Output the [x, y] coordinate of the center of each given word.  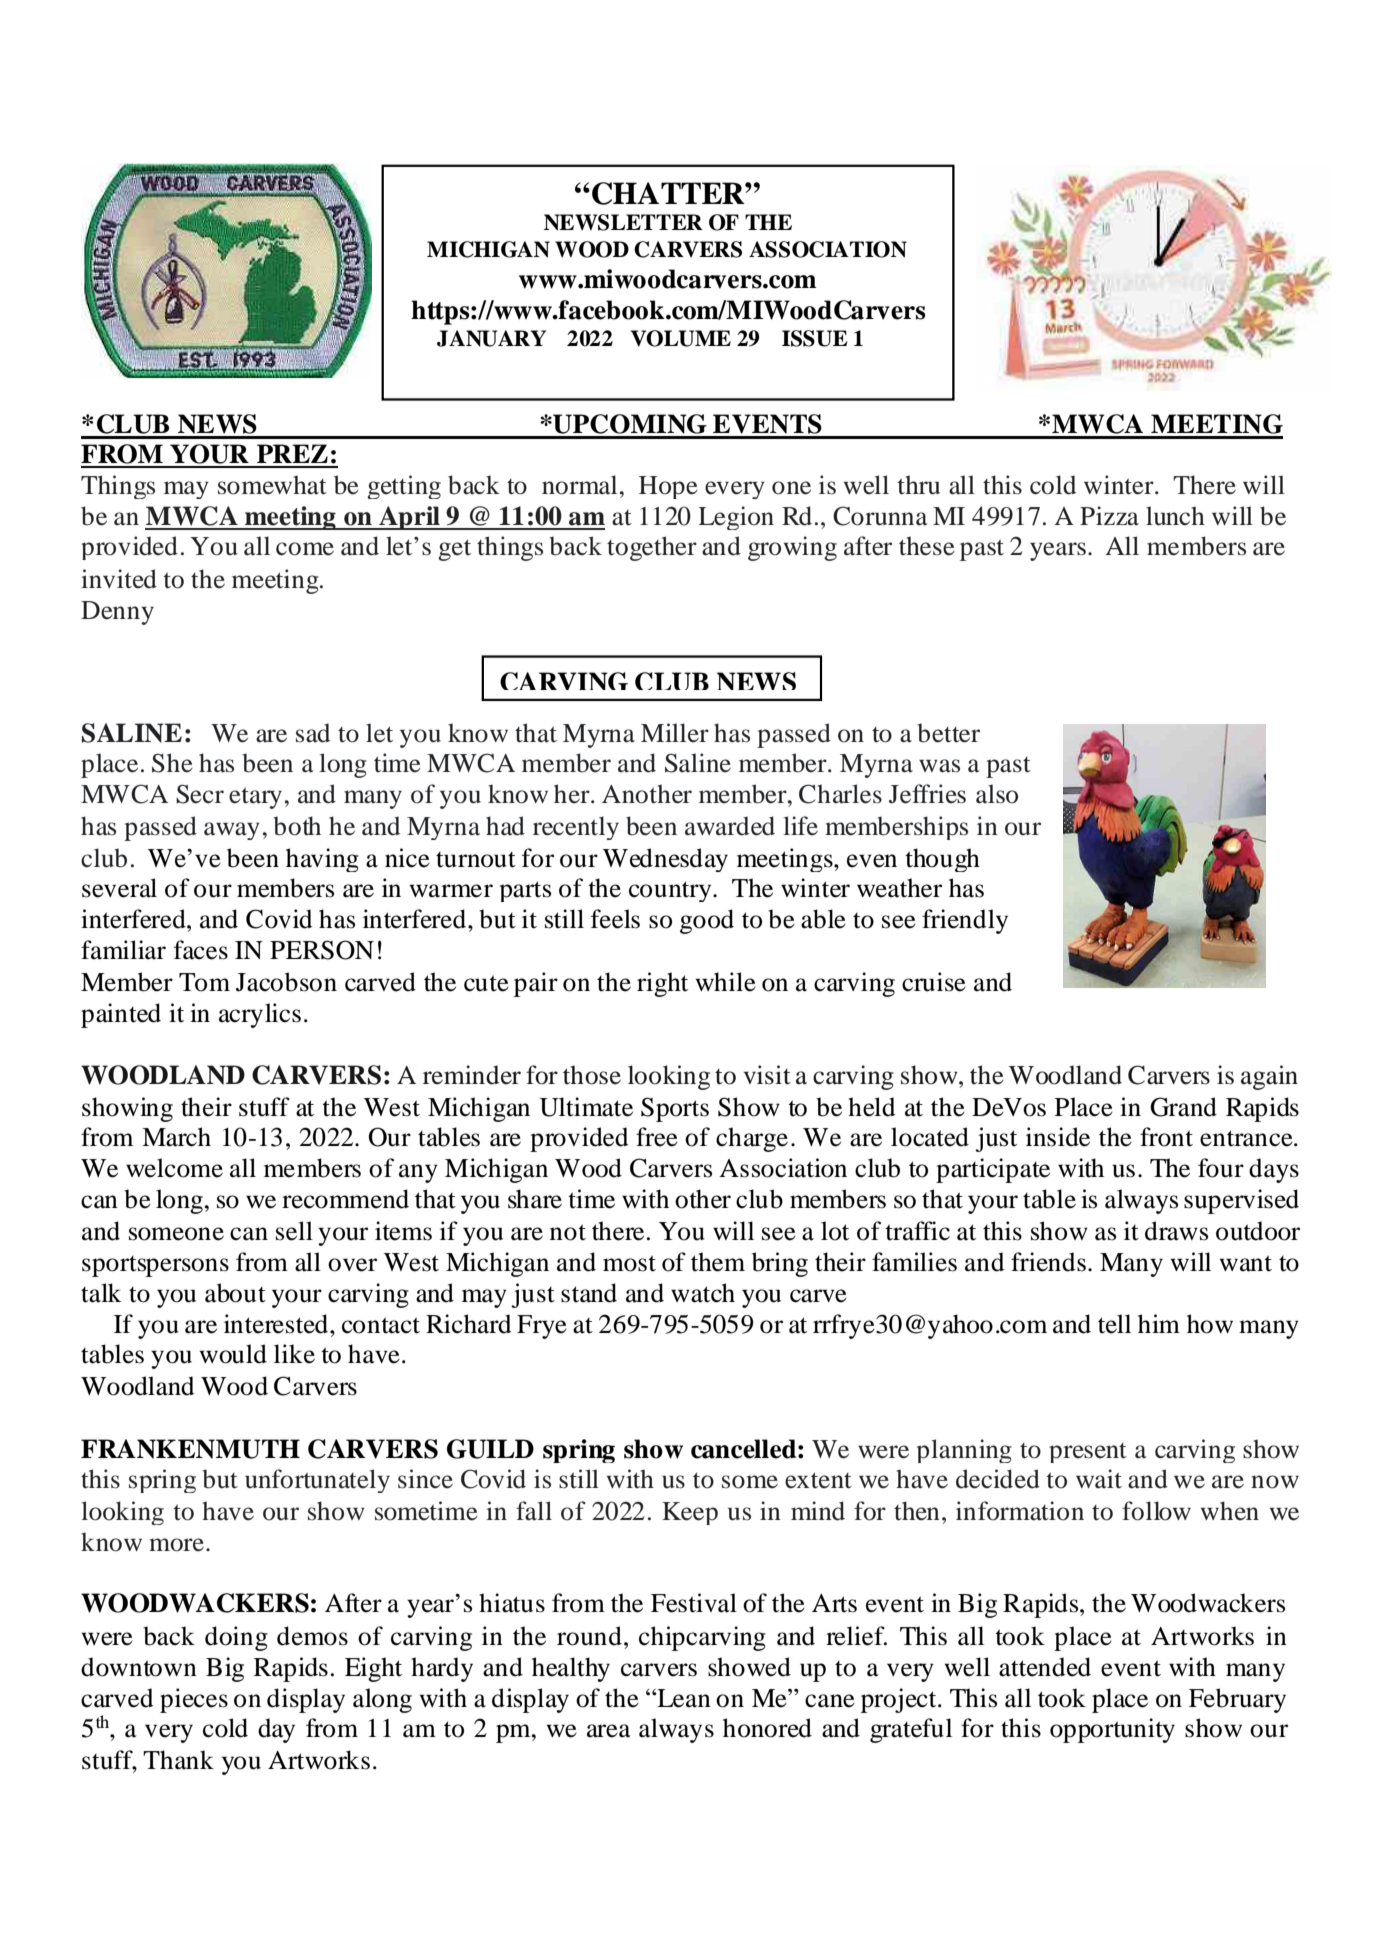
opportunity [1112, 1730]
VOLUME [681, 338]
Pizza [1109, 516]
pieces [194, 1700]
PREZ [292, 453]
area [609, 1731]
